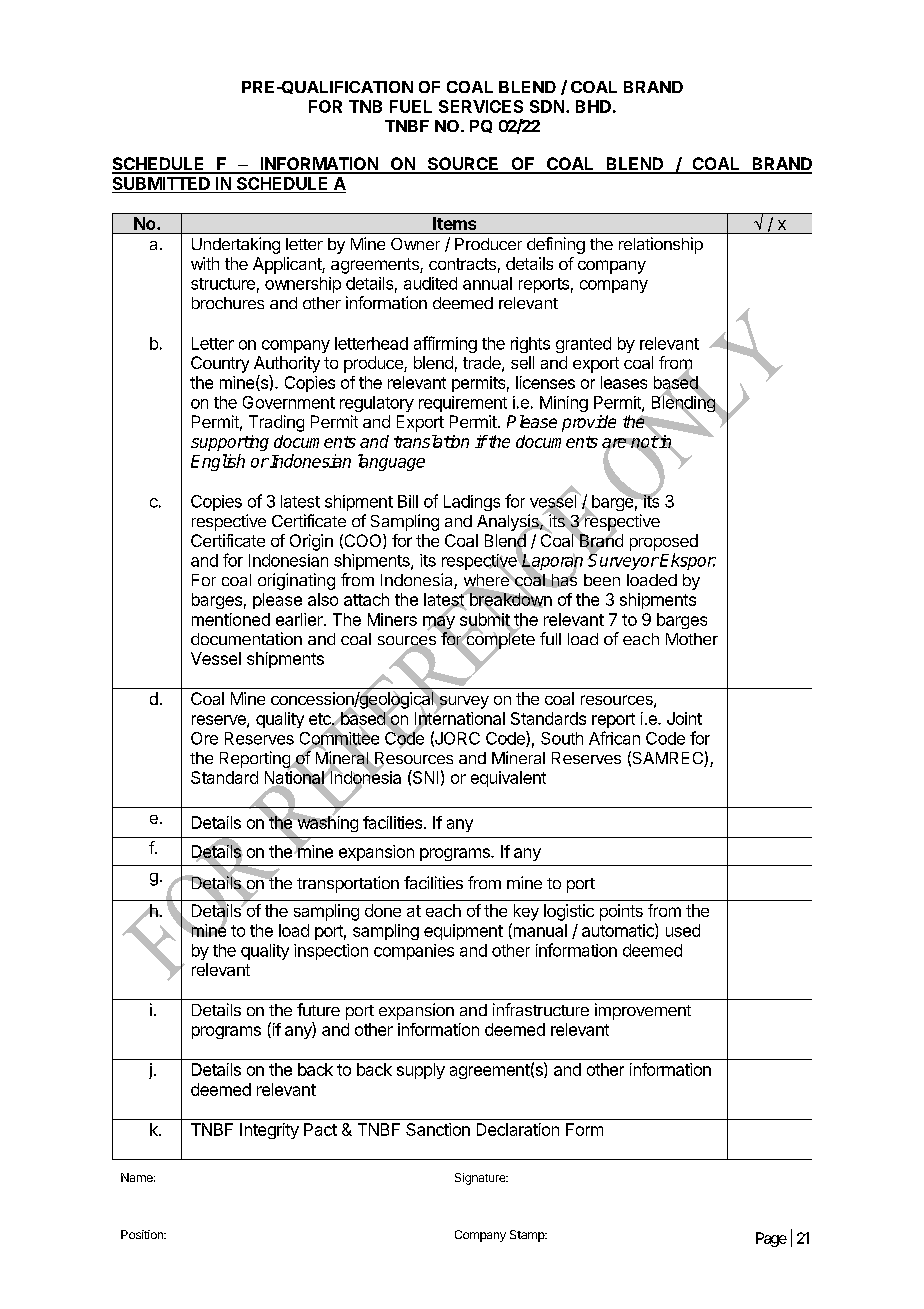 The width and height of the image is (924, 1309). I want to click on documentation, so click(246, 638).
